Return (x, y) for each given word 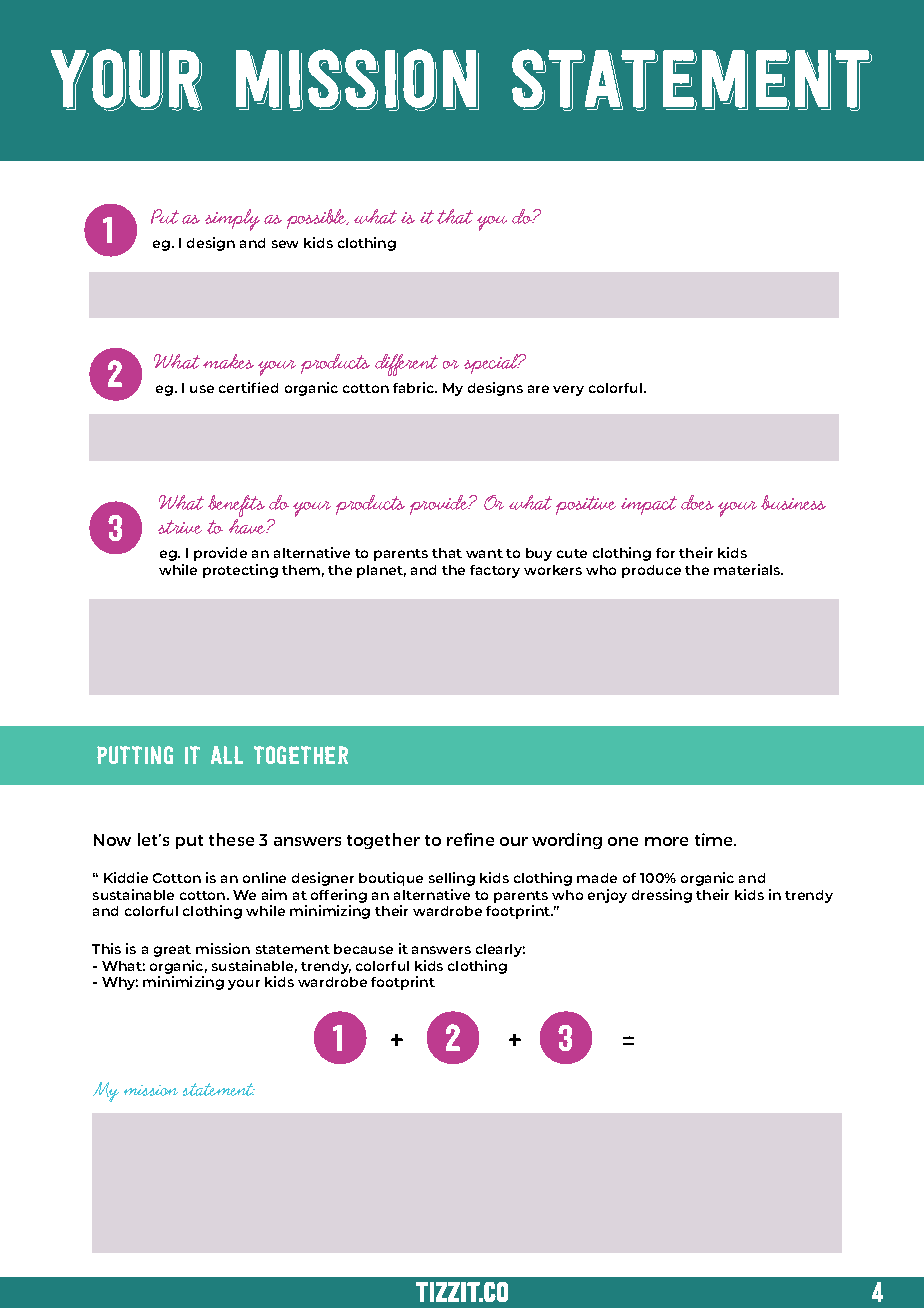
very (568, 390)
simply (232, 220)
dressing (662, 896)
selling (452, 879)
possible (318, 219)
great (172, 951)
